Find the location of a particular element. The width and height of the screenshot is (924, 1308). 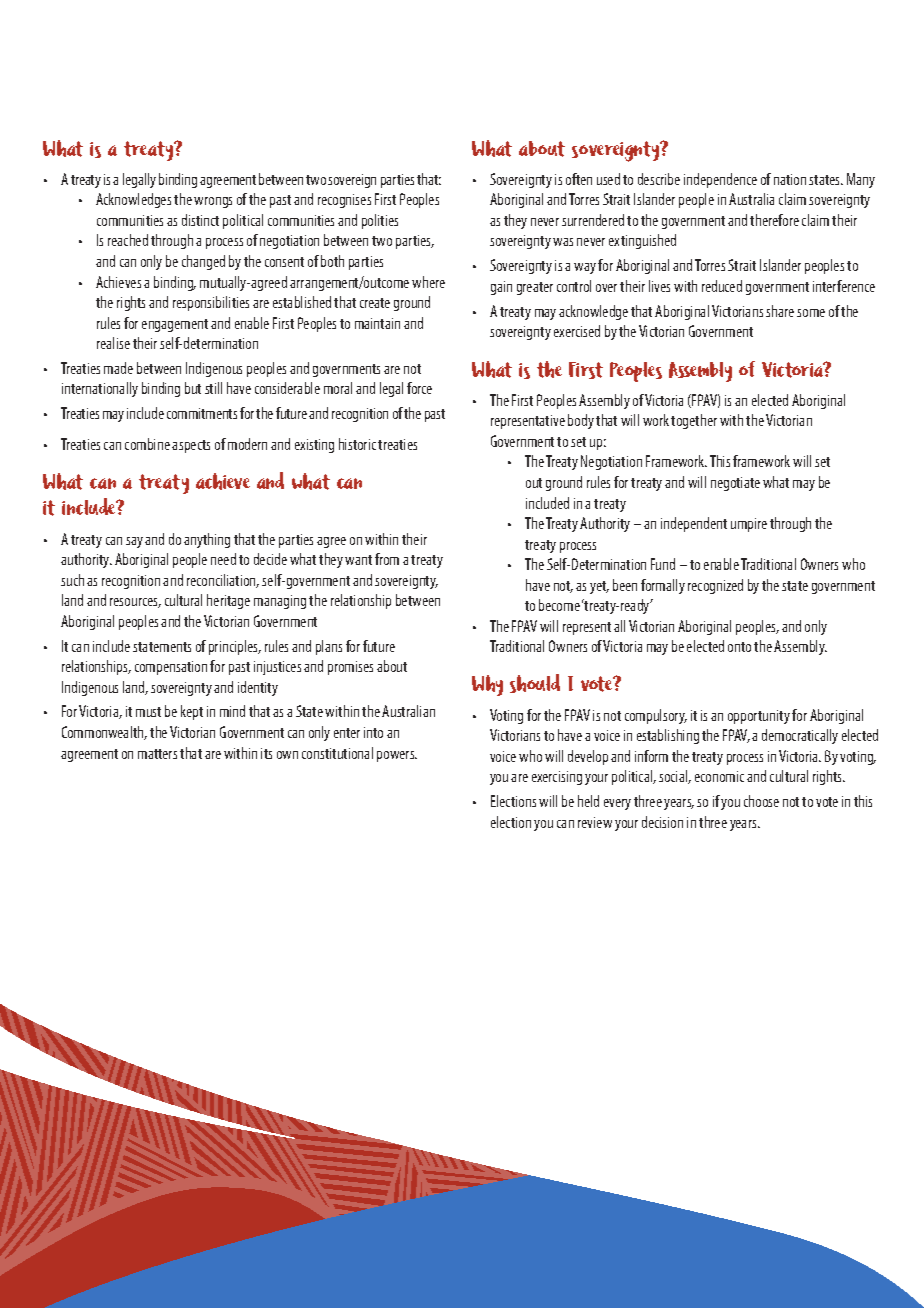

Why is located at coordinates (487, 685).
